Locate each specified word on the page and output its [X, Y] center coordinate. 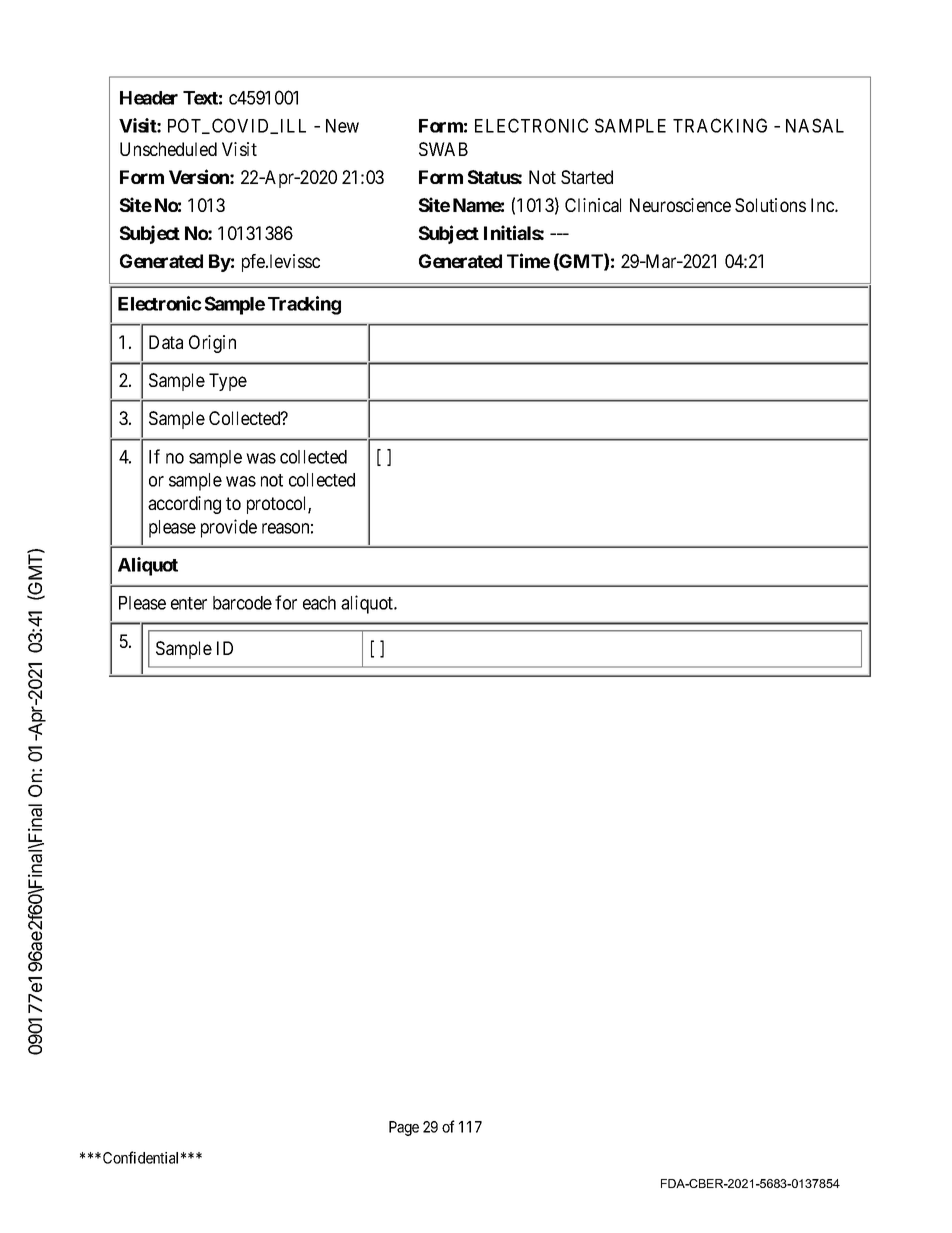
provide [229, 528]
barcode [242, 603]
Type [228, 382]
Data [166, 342]
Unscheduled [168, 149]
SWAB [443, 149]
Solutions [770, 205]
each [319, 603]
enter [189, 603]
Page [404, 1128]
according [184, 505]
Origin [212, 344]
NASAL [815, 125]
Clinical [593, 205]
